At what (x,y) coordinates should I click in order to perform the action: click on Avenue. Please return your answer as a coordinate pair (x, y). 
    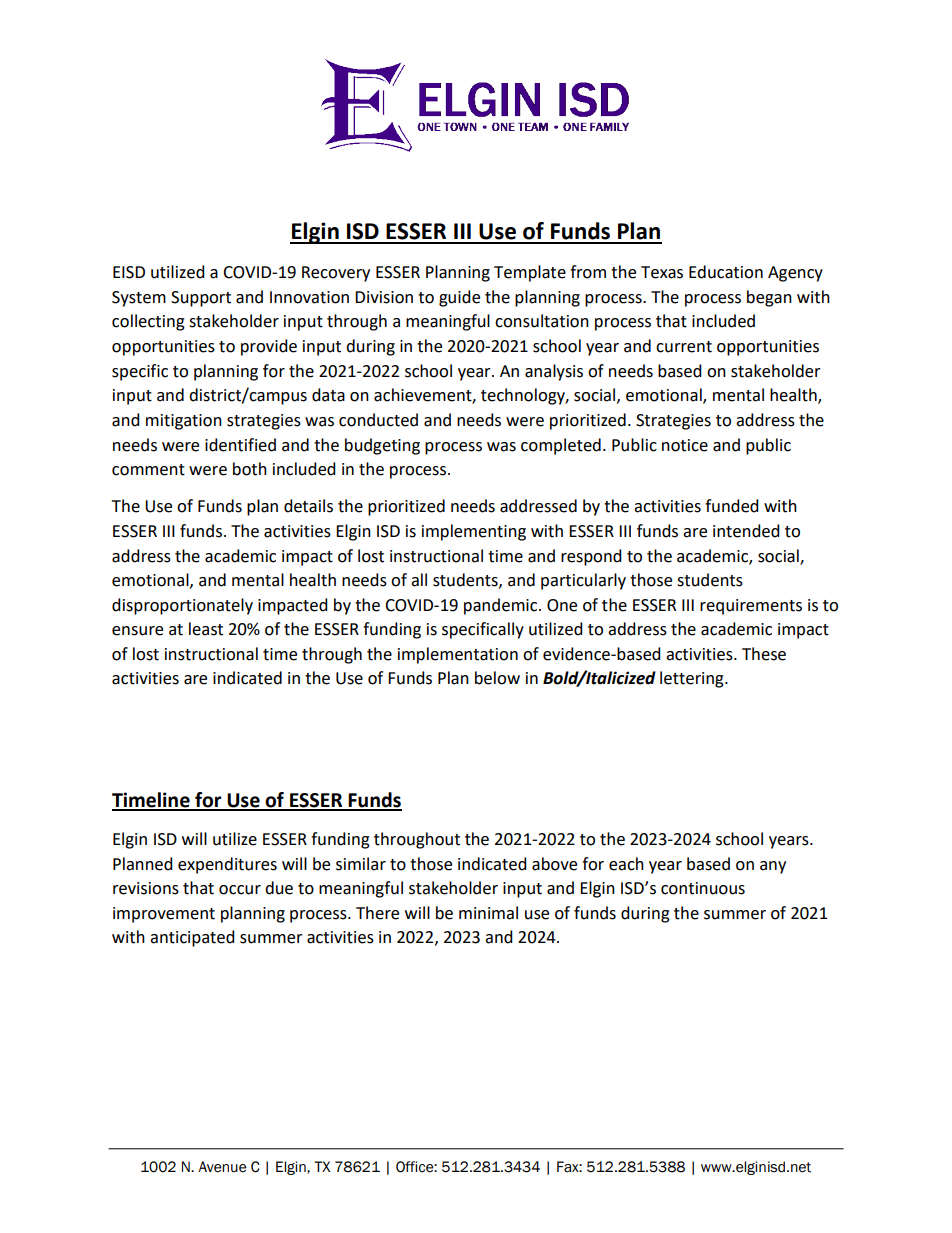
    Looking at the image, I should click on (222, 1167).
